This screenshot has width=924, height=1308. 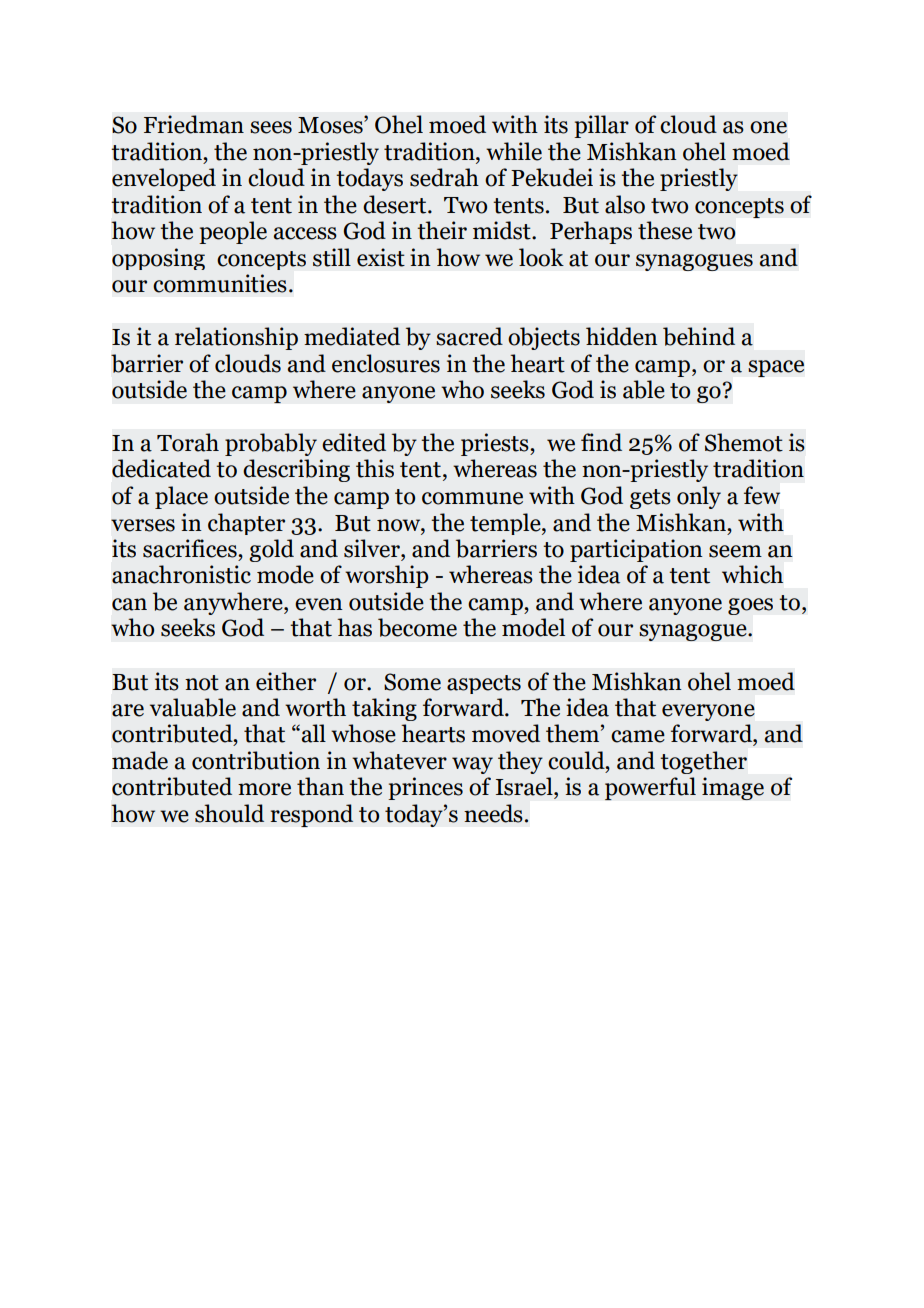 What do you see at coordinates (601, 126) in the screenshot?
I see `pillar` at bounding box center [601, 126].
